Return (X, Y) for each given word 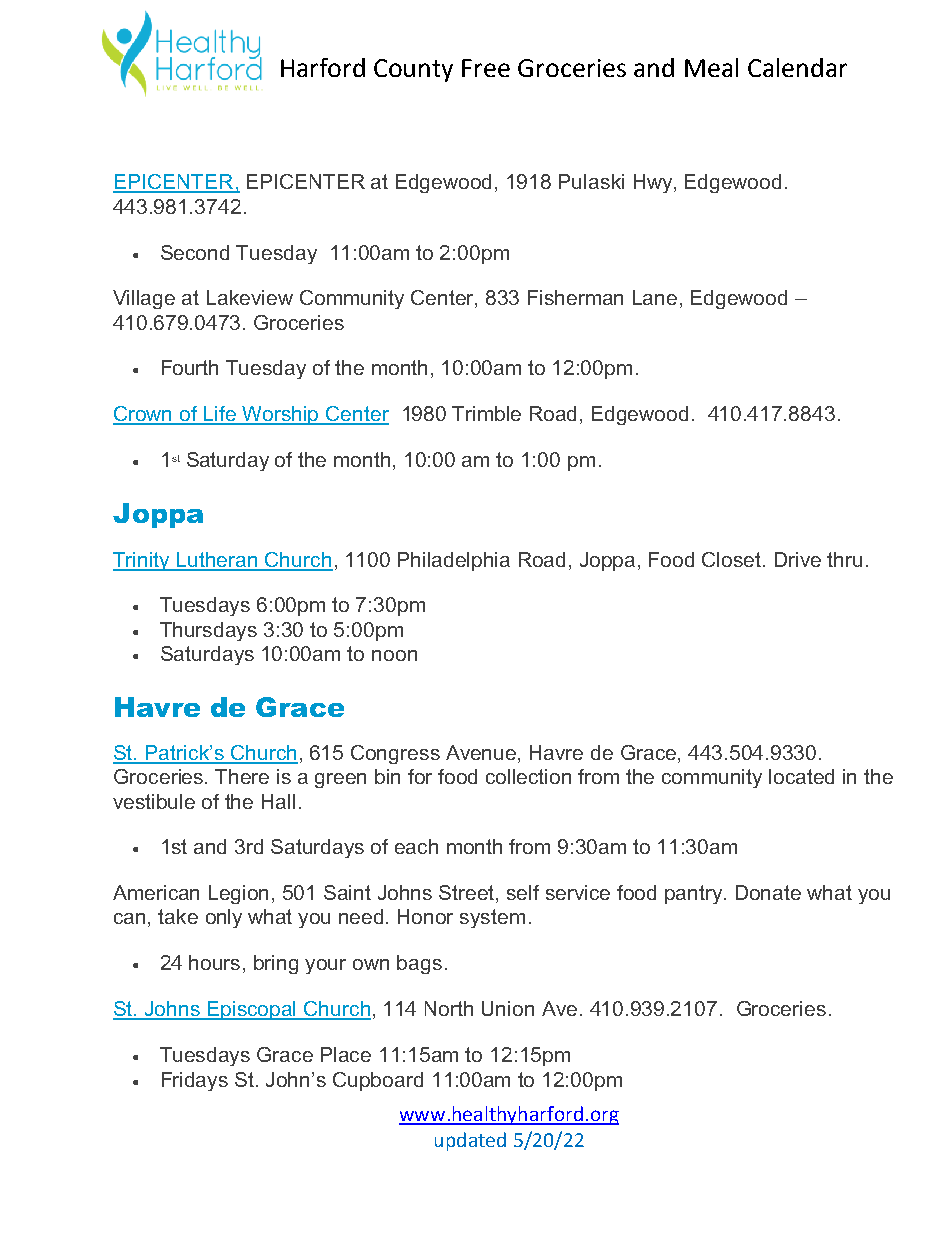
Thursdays (208, 631)
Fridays (195, 1081)
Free (486, 68)
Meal (711, 67)
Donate (768, 892)
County (413, 70)
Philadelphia (454, 561)
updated (470, 1141)
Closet (733, 559)
